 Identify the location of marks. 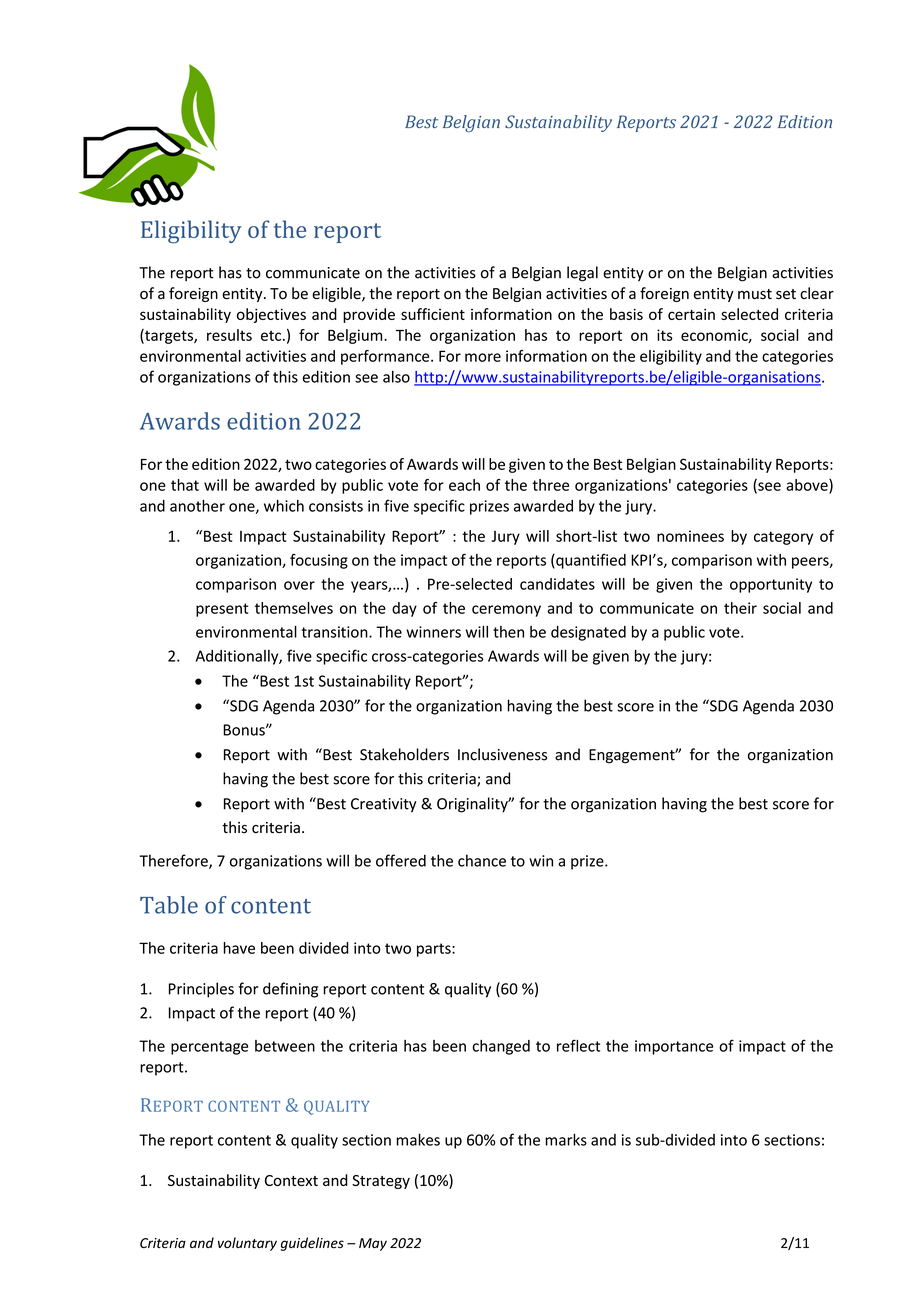
(566, 1139).
